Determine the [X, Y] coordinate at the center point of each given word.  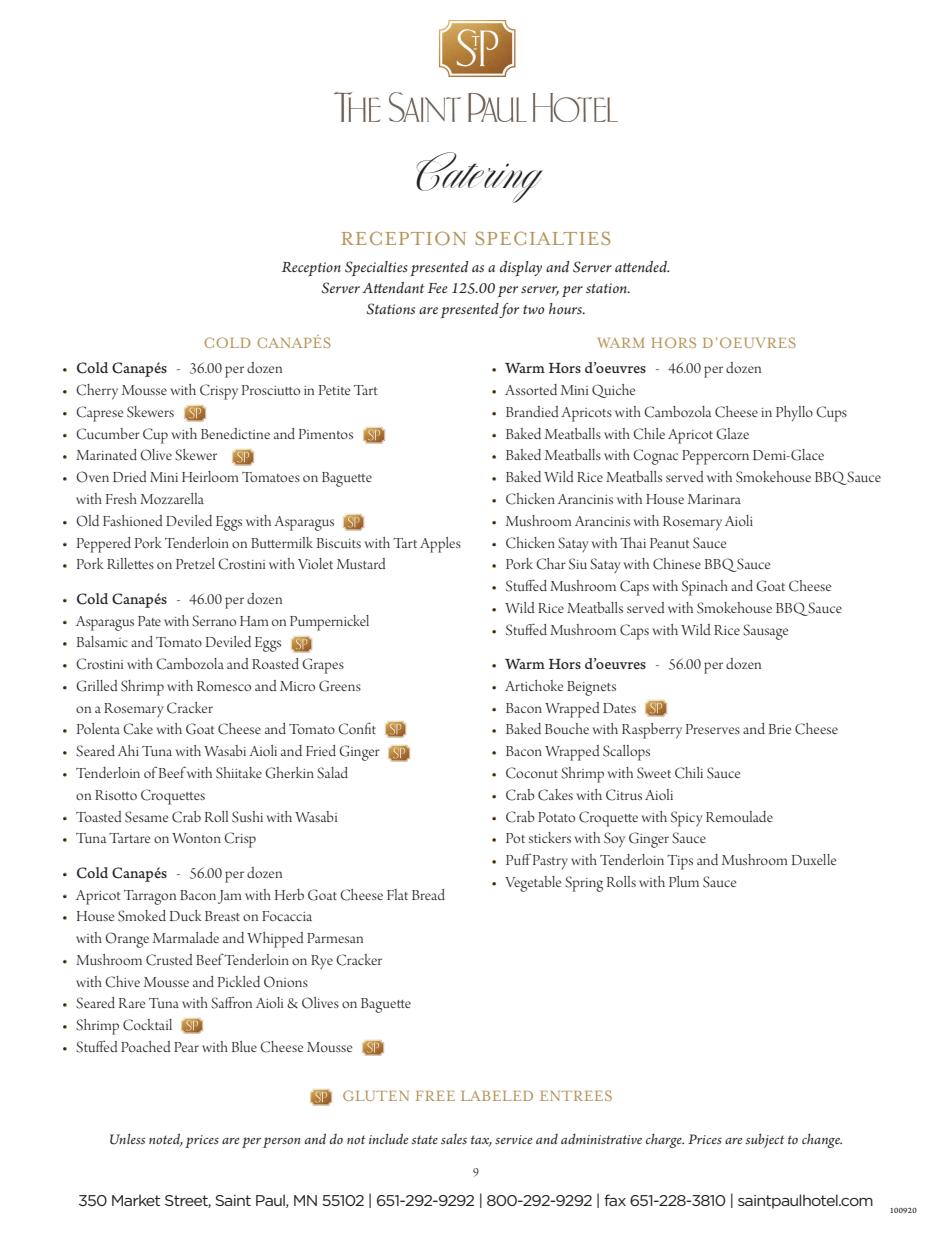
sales [454, 1139]
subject [764, 1141]
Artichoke [534, 685]
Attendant [393, 288]
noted [166, 1140]
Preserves [713, 729]
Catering [479, 177]
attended [642, 267]
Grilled [97, 686]
